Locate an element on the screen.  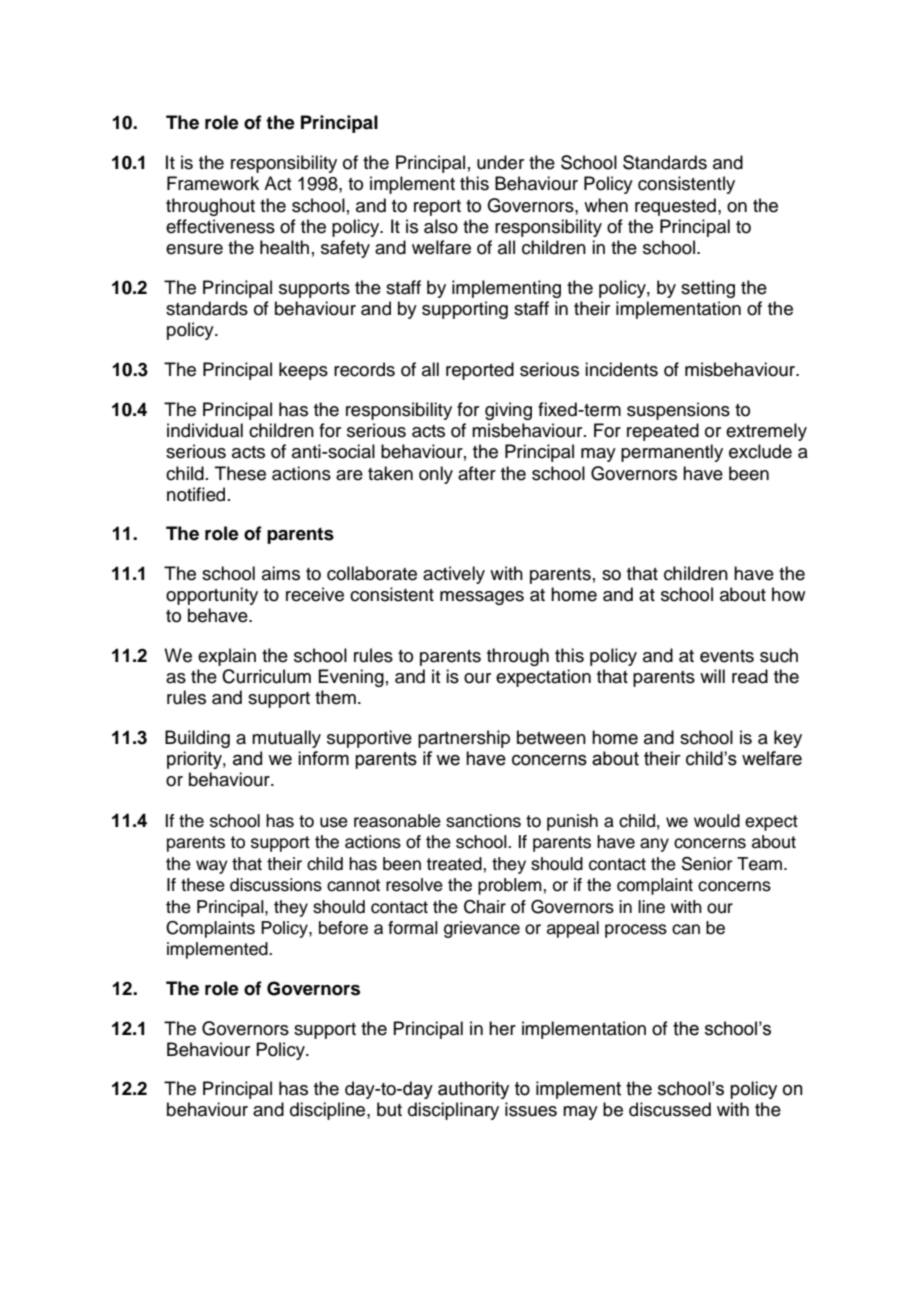
giving is located at coordinates (508, 411).
